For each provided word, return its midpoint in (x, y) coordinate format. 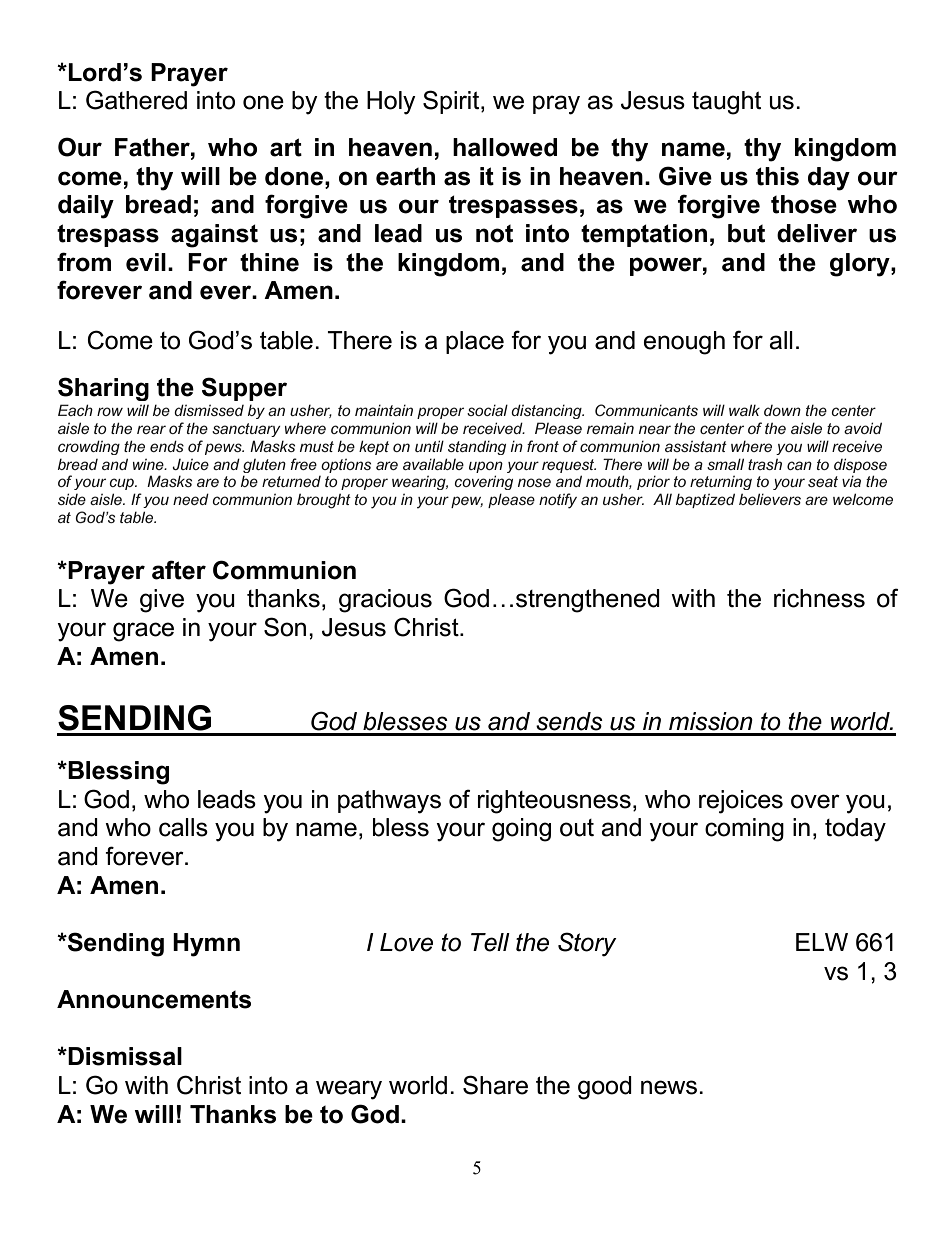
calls (183, 827)
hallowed (505, 147)
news (670, 1087)
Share (495, 1085)
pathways (389, 802)
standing (477, 447)
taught (726, 103)
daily (86, 207)
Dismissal (124, 1056)
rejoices (741, 802)
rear (151, 429)
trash (765, 464)
